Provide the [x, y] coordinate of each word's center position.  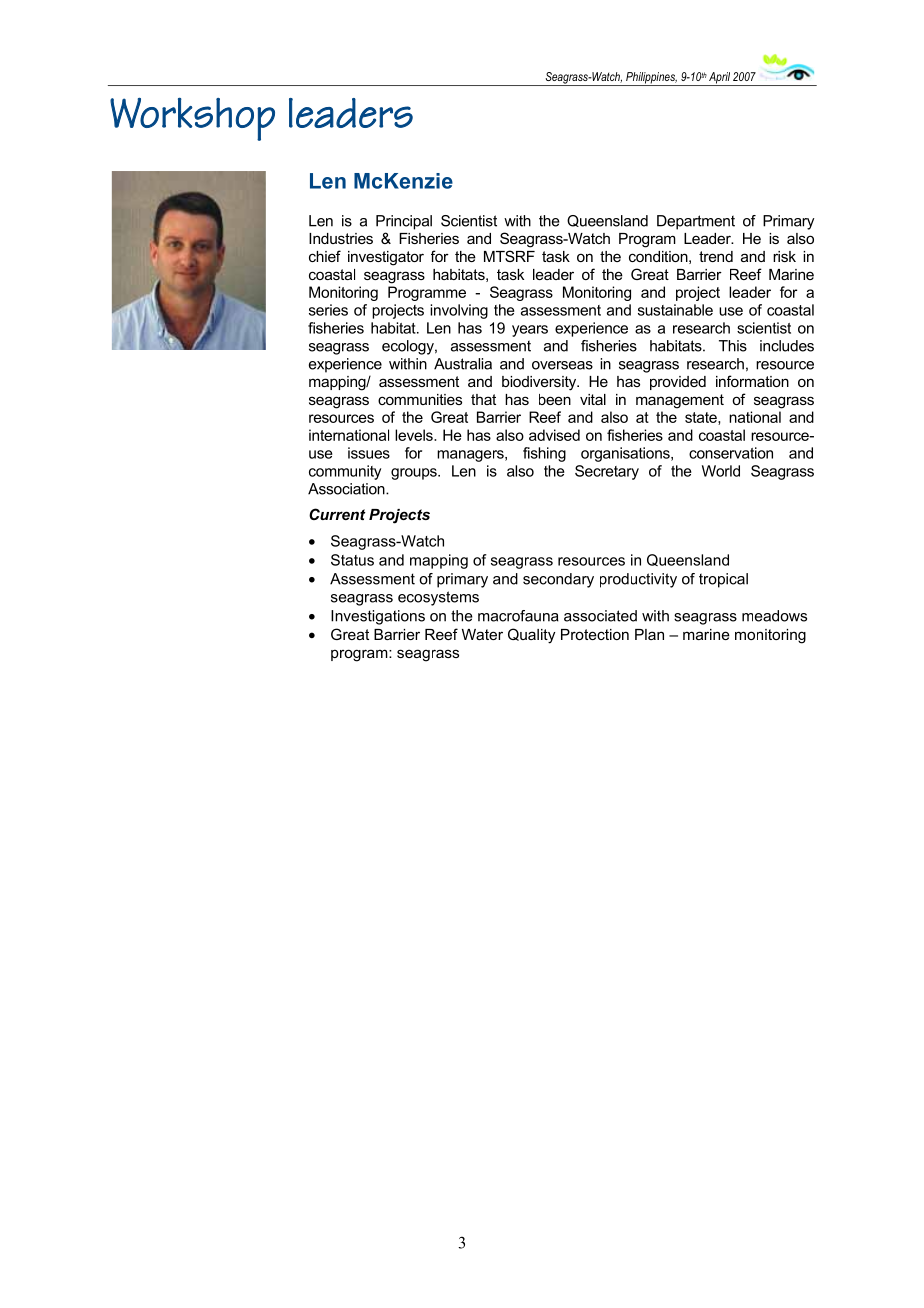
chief [325, 256]
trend [716, 256]
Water [482, 634]
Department [696, 222]
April [719, 79]
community [345, 472]
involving [459, 311]
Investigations [378, 617]
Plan [649, 634]
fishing [544, 454]
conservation [731, 453]
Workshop [192, 119]
